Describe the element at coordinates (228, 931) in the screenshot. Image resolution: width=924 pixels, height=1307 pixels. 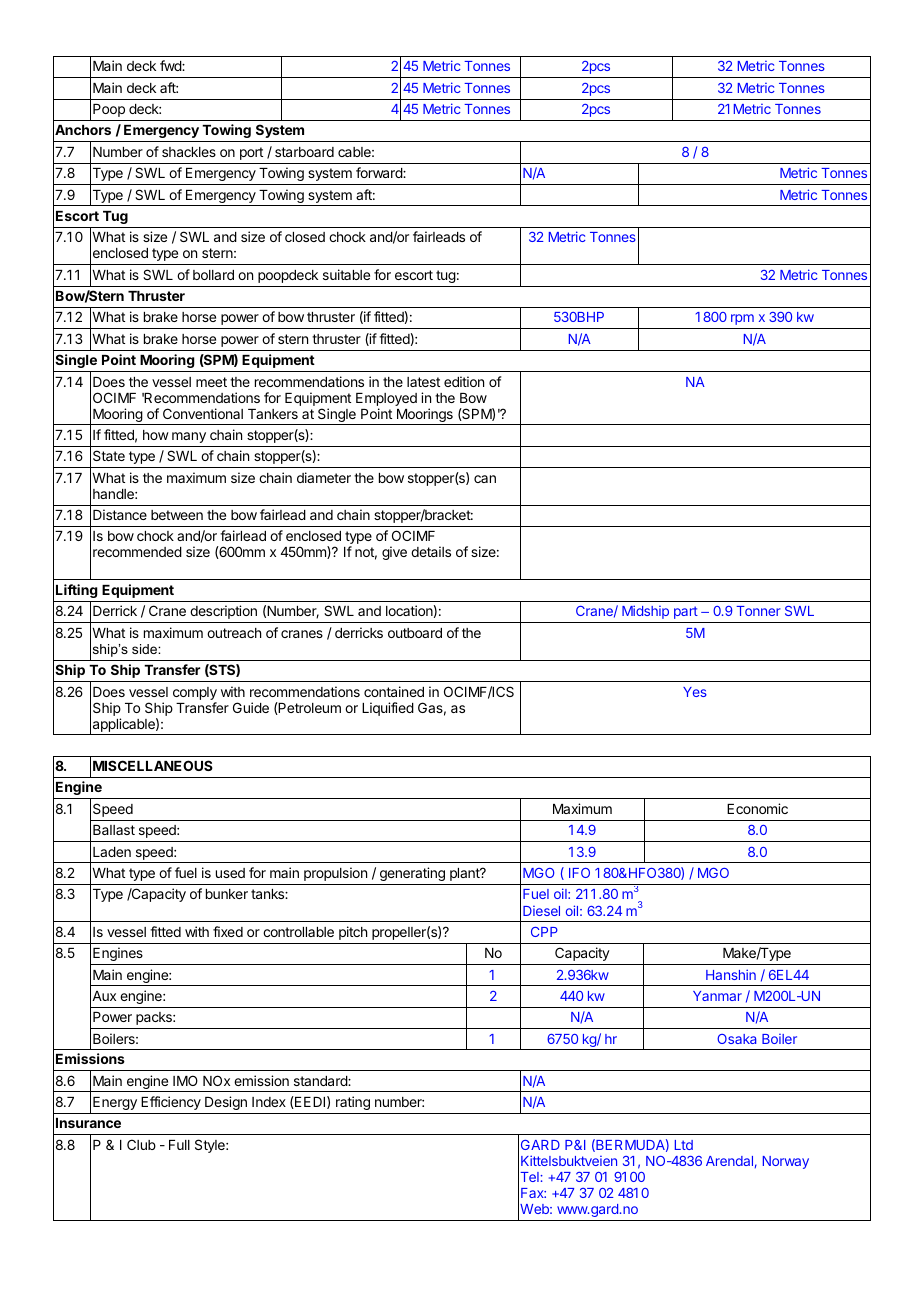
I see `fixed` at that location.
